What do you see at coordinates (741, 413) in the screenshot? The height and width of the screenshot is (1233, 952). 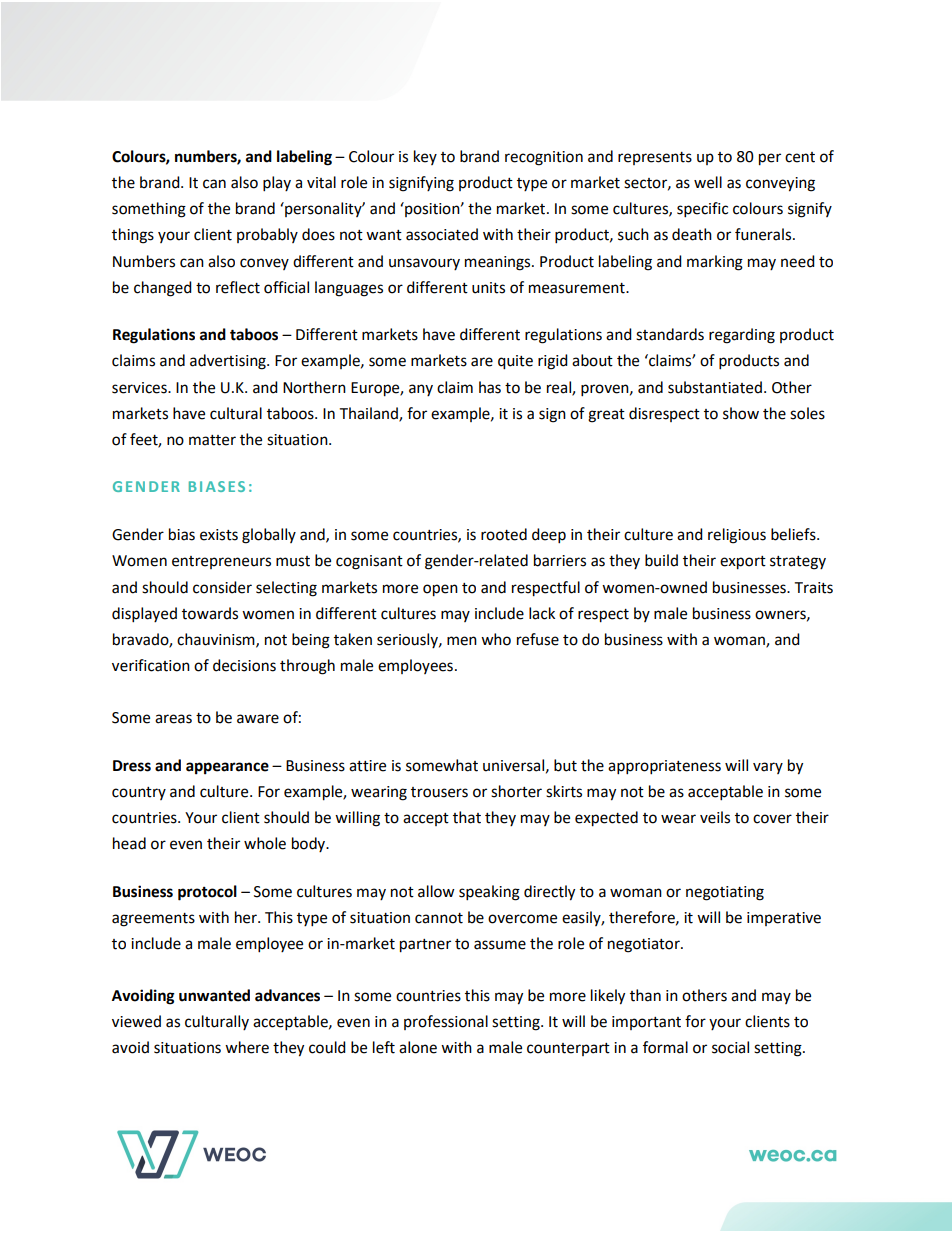 I see `show` at bounding box center [741, 413].
